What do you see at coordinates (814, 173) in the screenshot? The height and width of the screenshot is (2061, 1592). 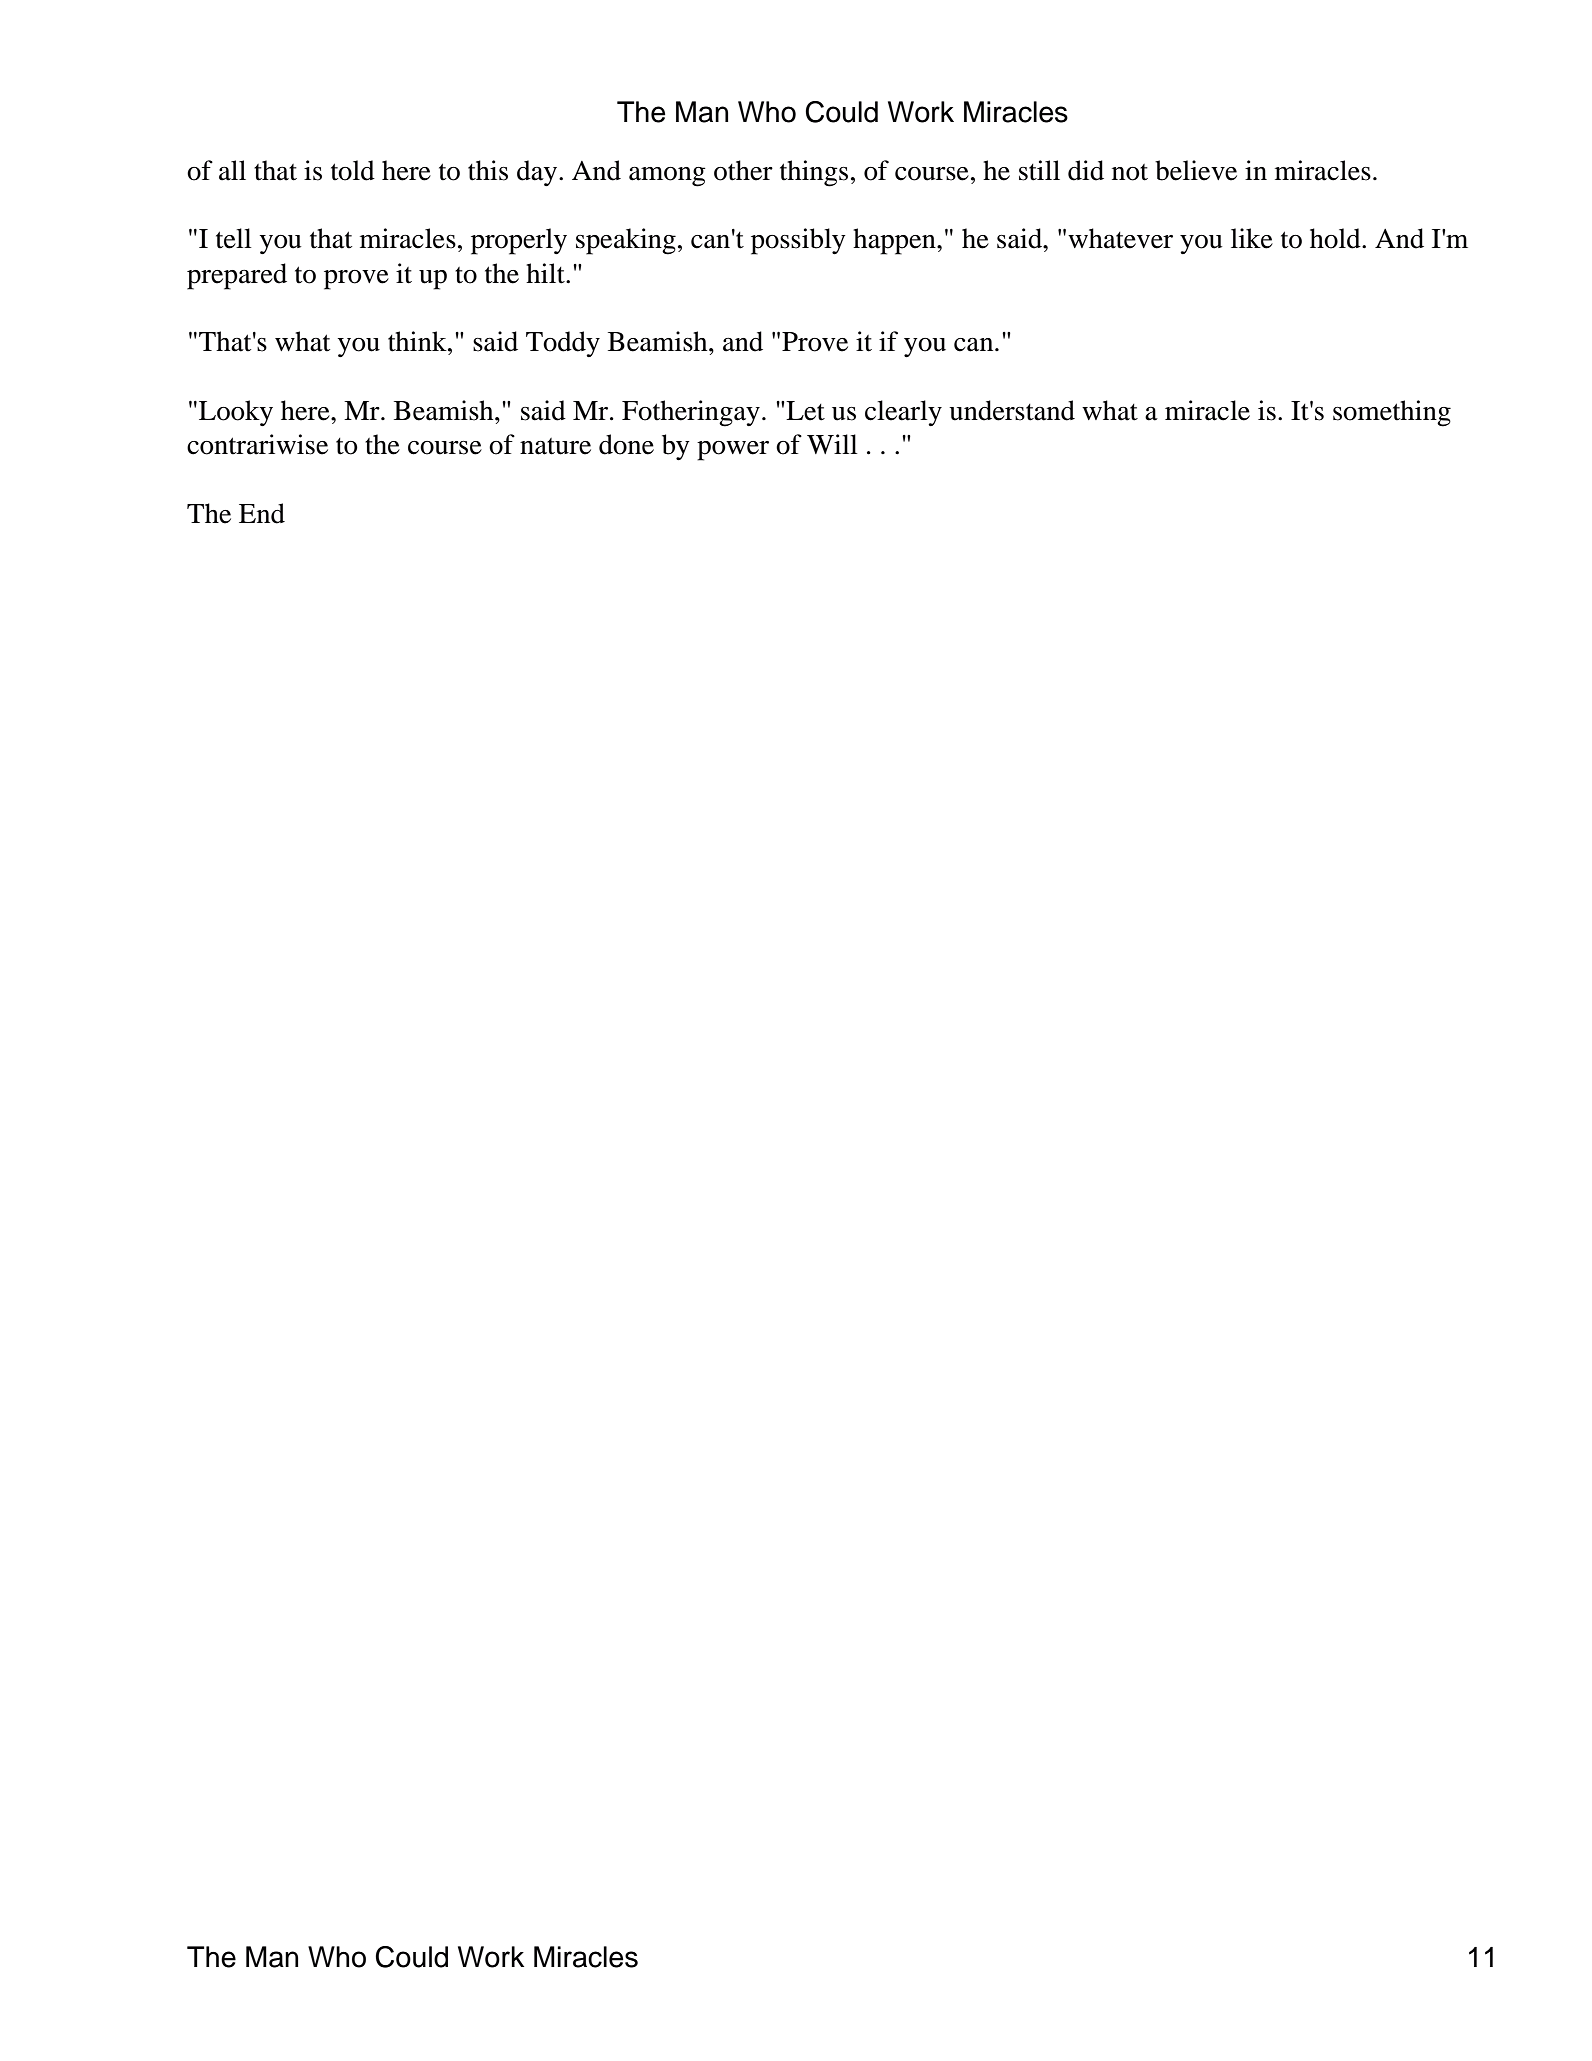 I see `things` at bounding box center [814, 173].
